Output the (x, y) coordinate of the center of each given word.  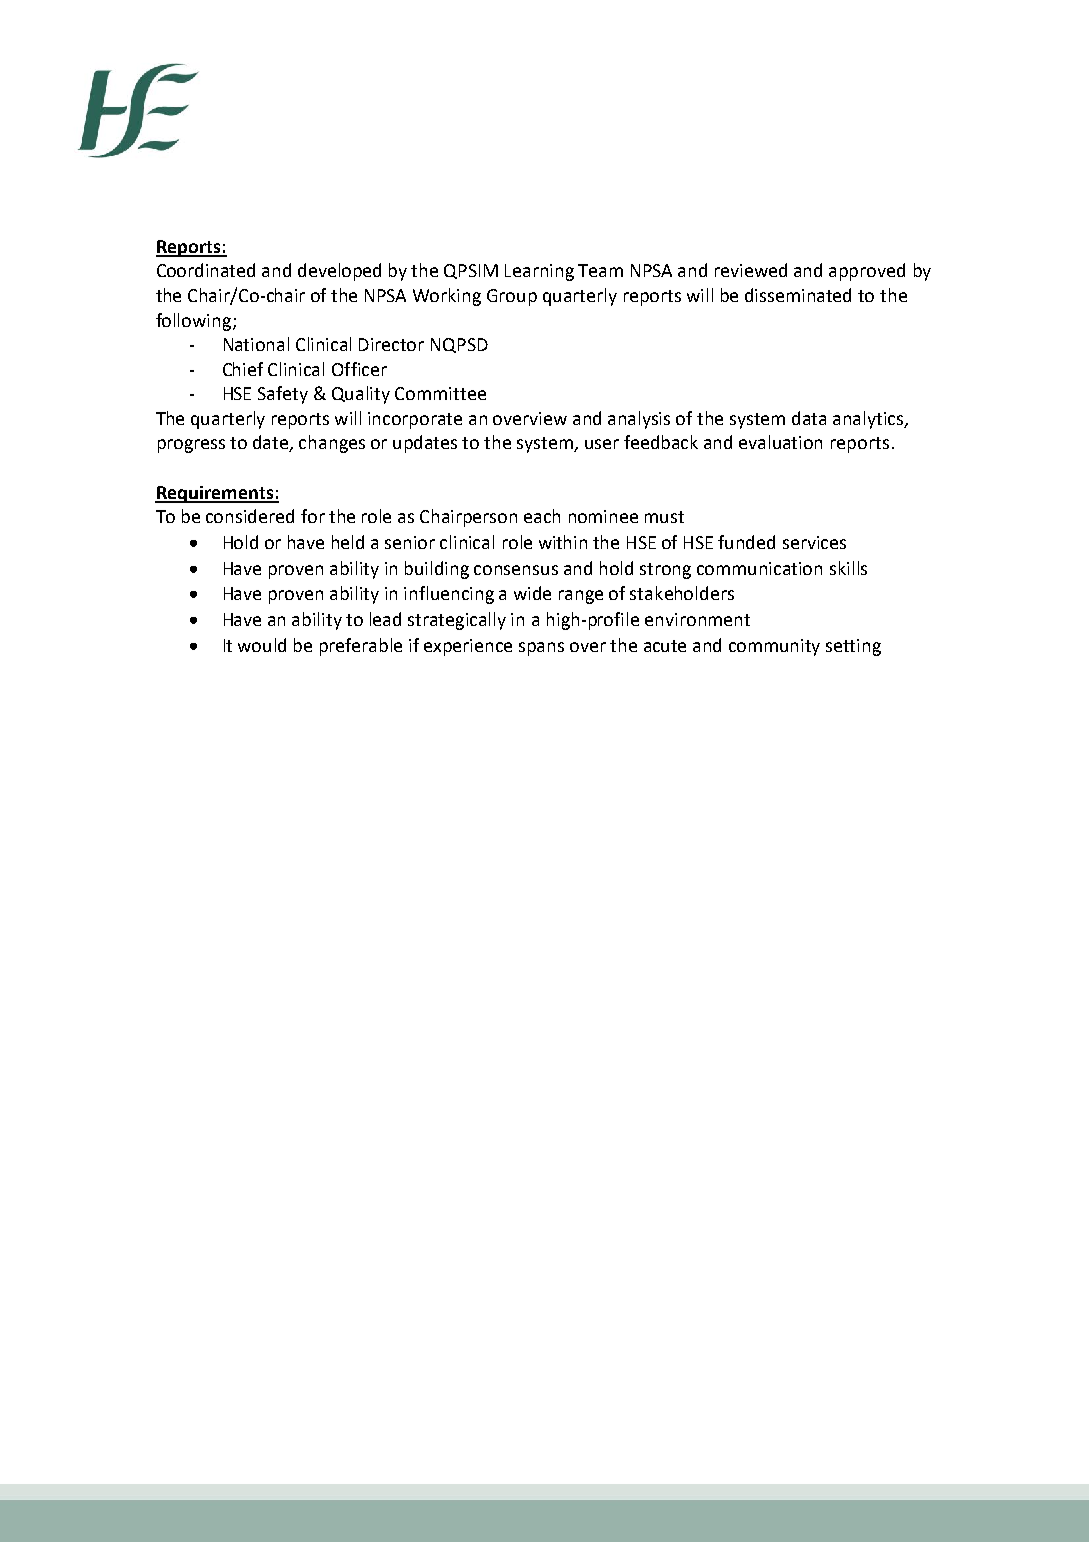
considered (250, 516)
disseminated (798, 295)
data (809, 418)
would (262, 645)
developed (339, 272)
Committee (440, 393)
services (814, 542)
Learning (539, 272)
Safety (283, 395)
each (542, 516)
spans (541, 649)
